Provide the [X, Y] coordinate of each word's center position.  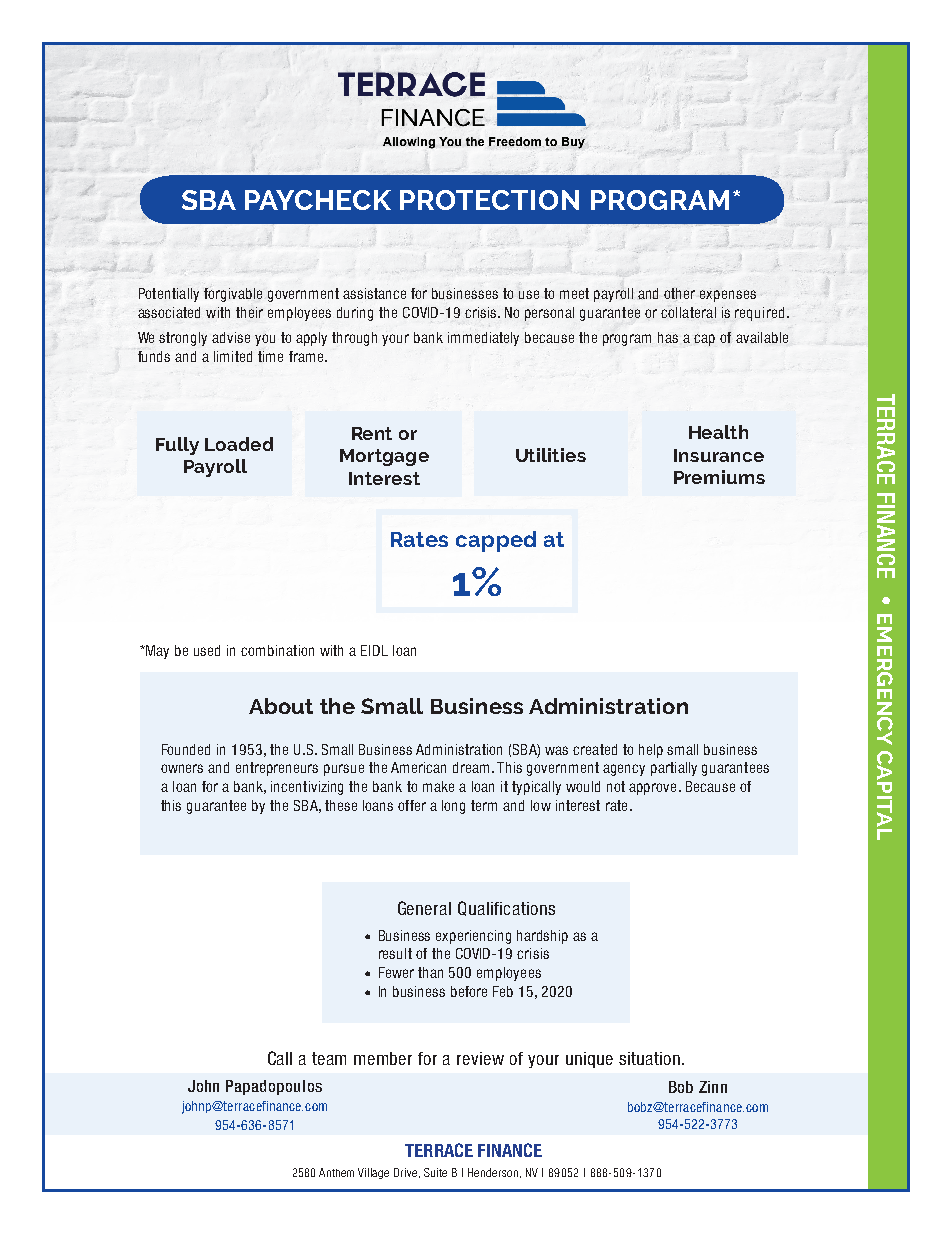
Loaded [239, 444]
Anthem [336, 1172]
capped [496, 541]
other [679, 293]
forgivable [233, 295]
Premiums [719, 477]
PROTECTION [489, 200]
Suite [435, 1172]
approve [652, 789]
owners [182, 768]
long [453, 807]
